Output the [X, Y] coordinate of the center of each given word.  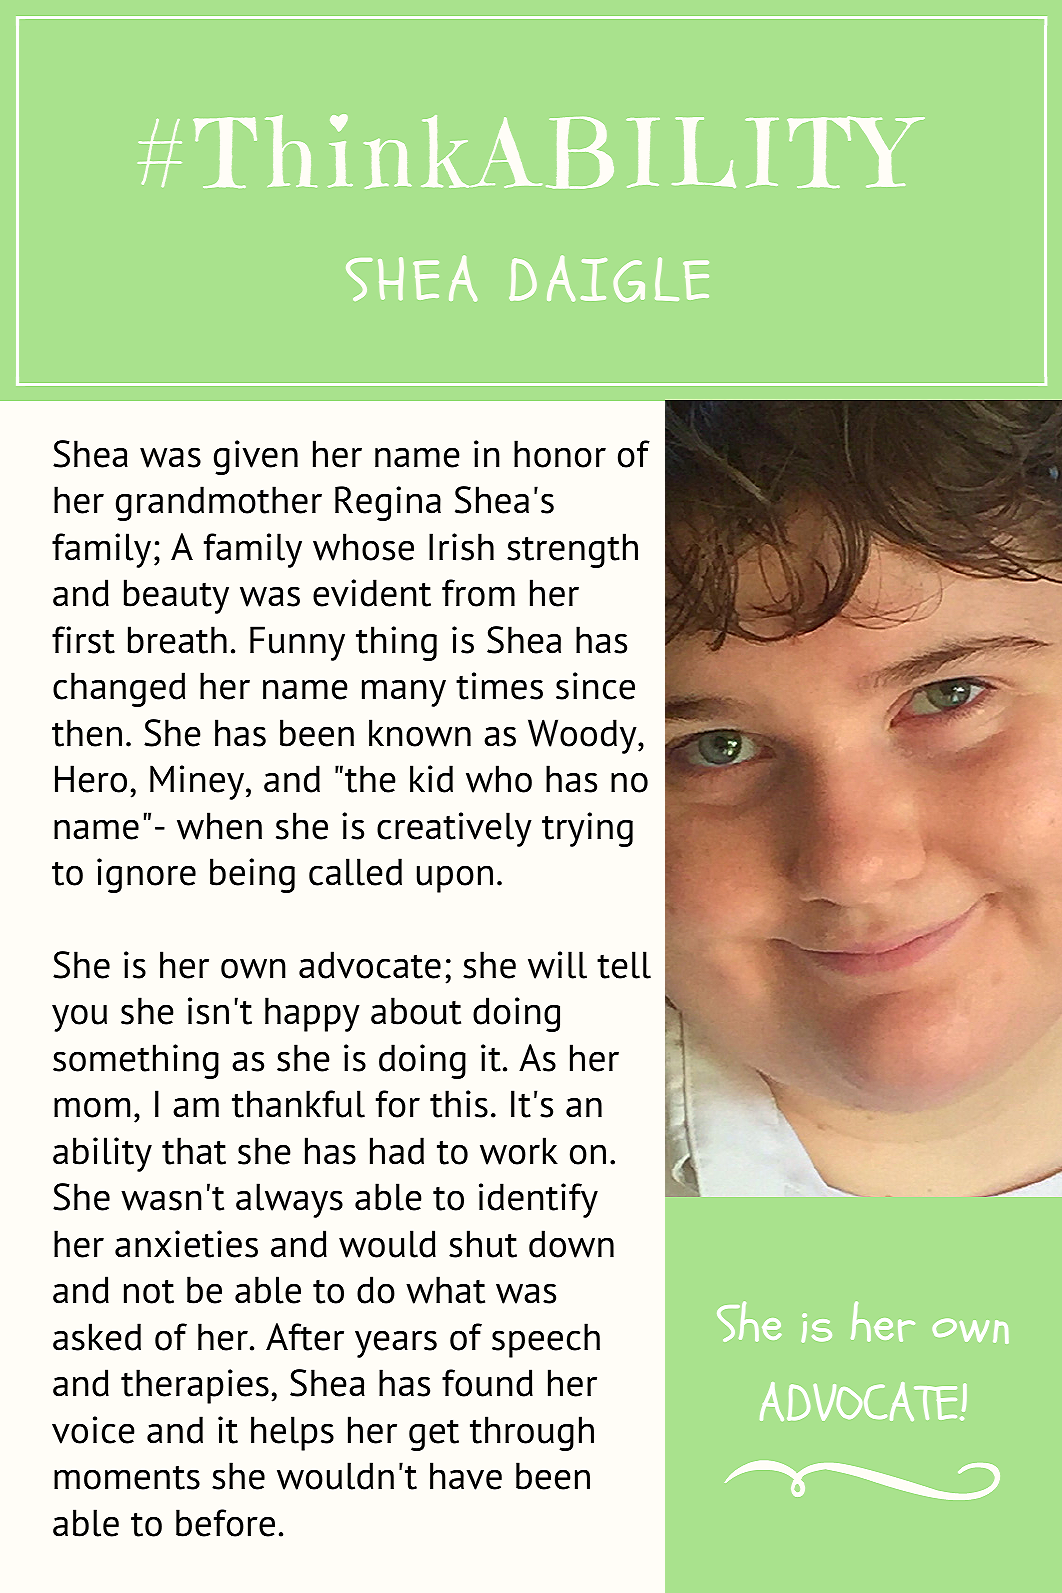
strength [572, 550]
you [79, 1018]
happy [312, 1014]
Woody [583, 736]
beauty [176, 596]
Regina [388, 503]
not [149, 1291]
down [571, 1244]
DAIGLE [609, 278]
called [355, 872]
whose [363, 547]
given [256, 457]
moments [127, 1477]
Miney [198, 782]
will [557, 965]
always [289, 1200]
